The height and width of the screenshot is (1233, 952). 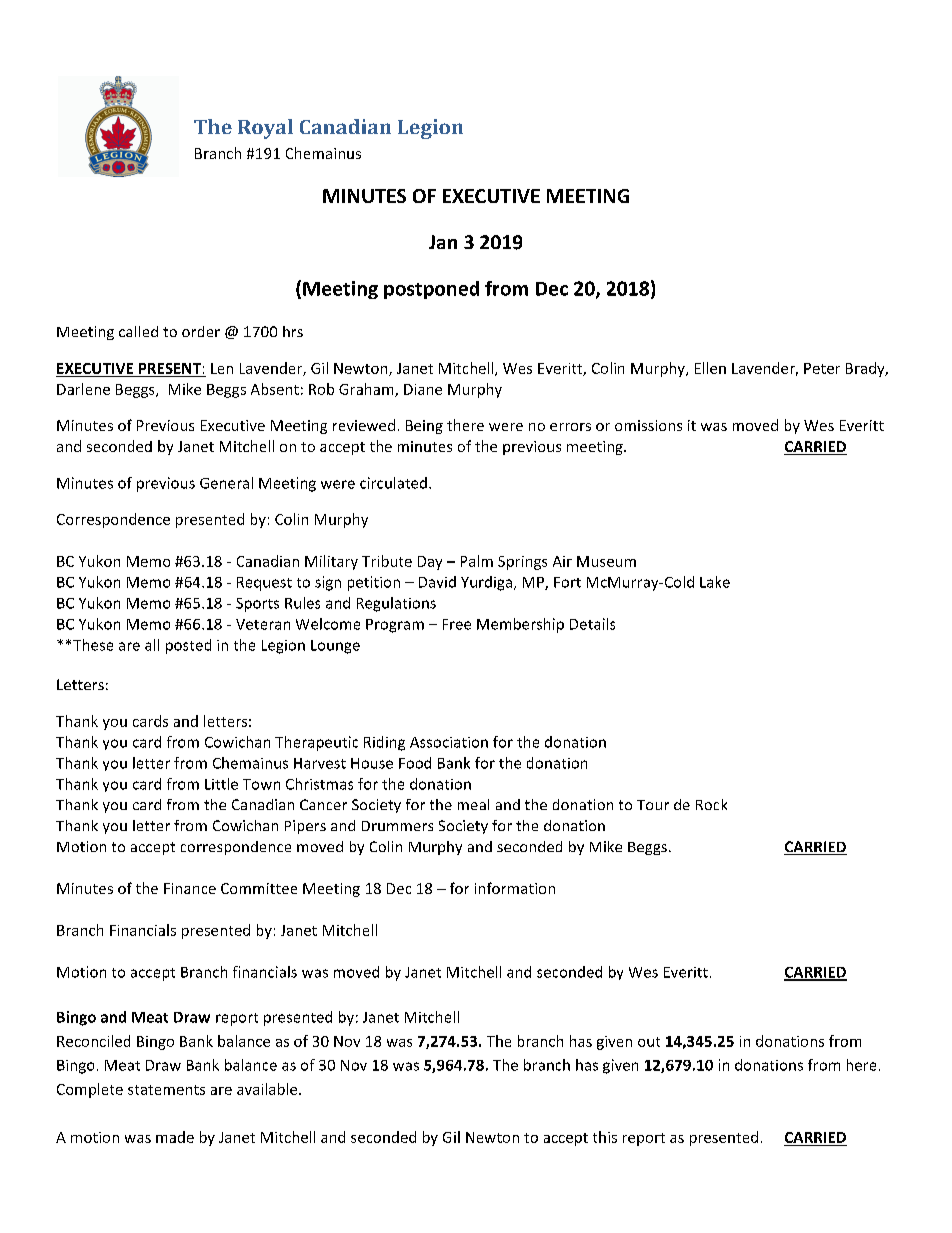 I want to click on Ellen, so click(x=710, y=368).
